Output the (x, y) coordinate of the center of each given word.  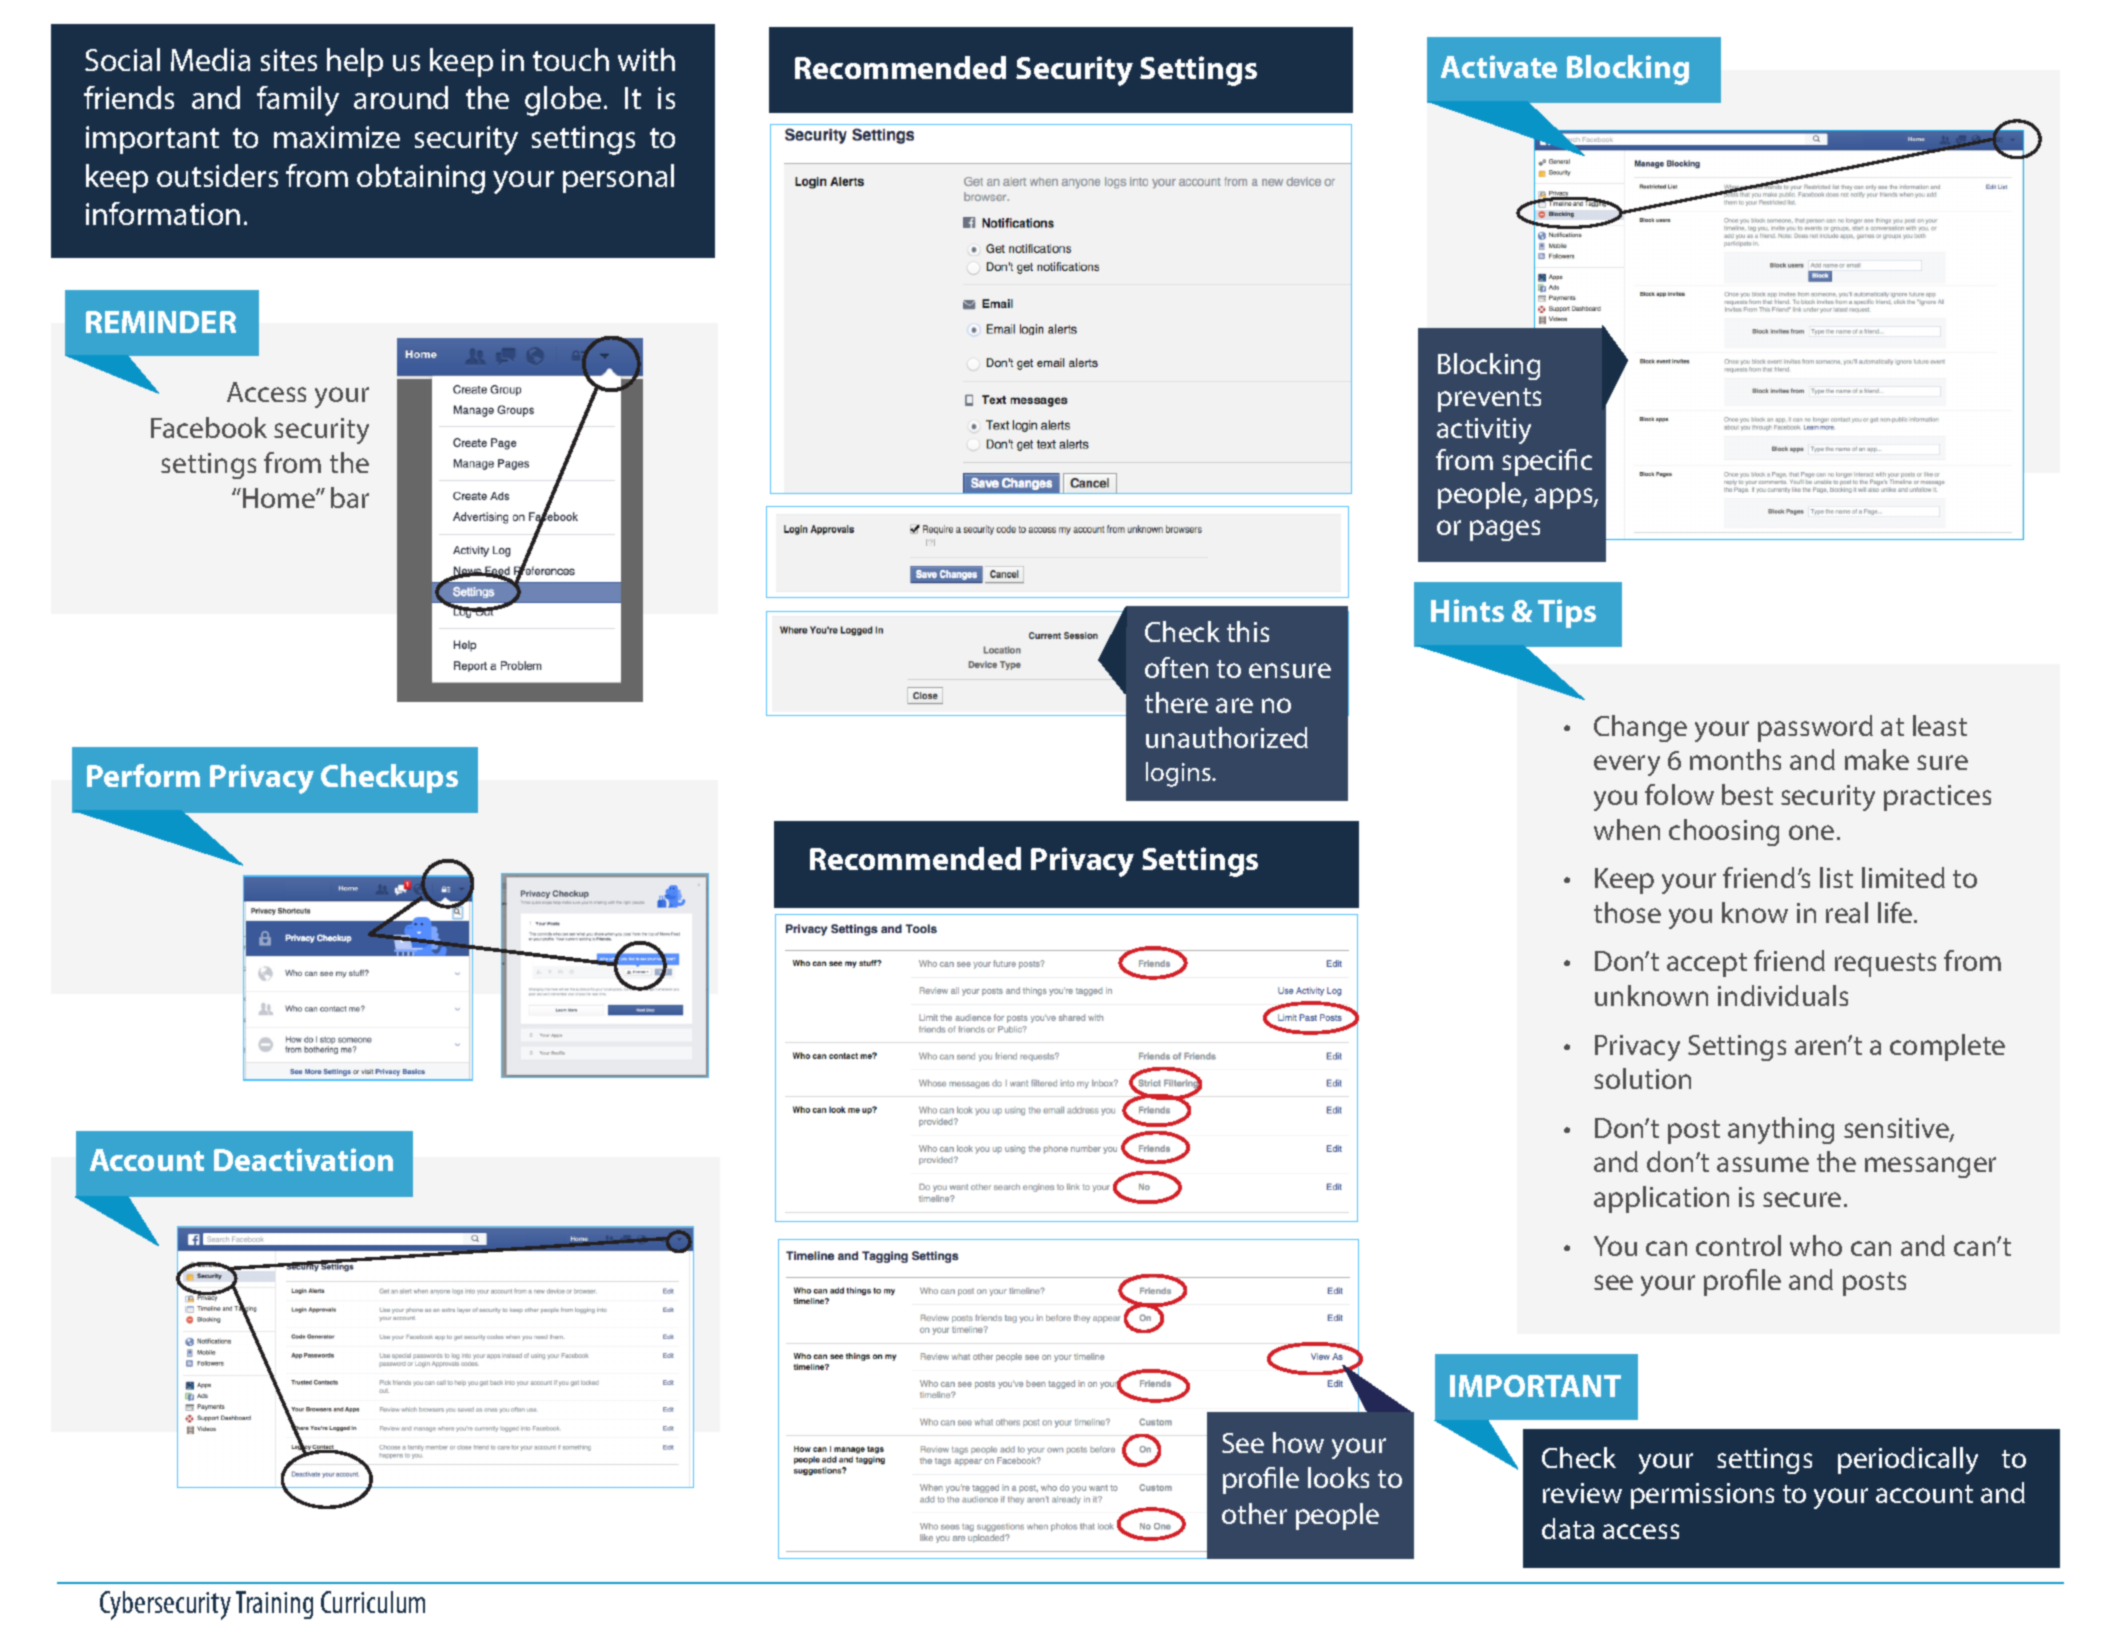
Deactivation (303, 1159)
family (298, 101)
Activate (1499, 66)
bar (350, 497)
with (646, 59)
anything (1781, 1130)
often (1176, 667)
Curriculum (373, 1602)
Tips (1567, 613)
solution (1642, 1078)
